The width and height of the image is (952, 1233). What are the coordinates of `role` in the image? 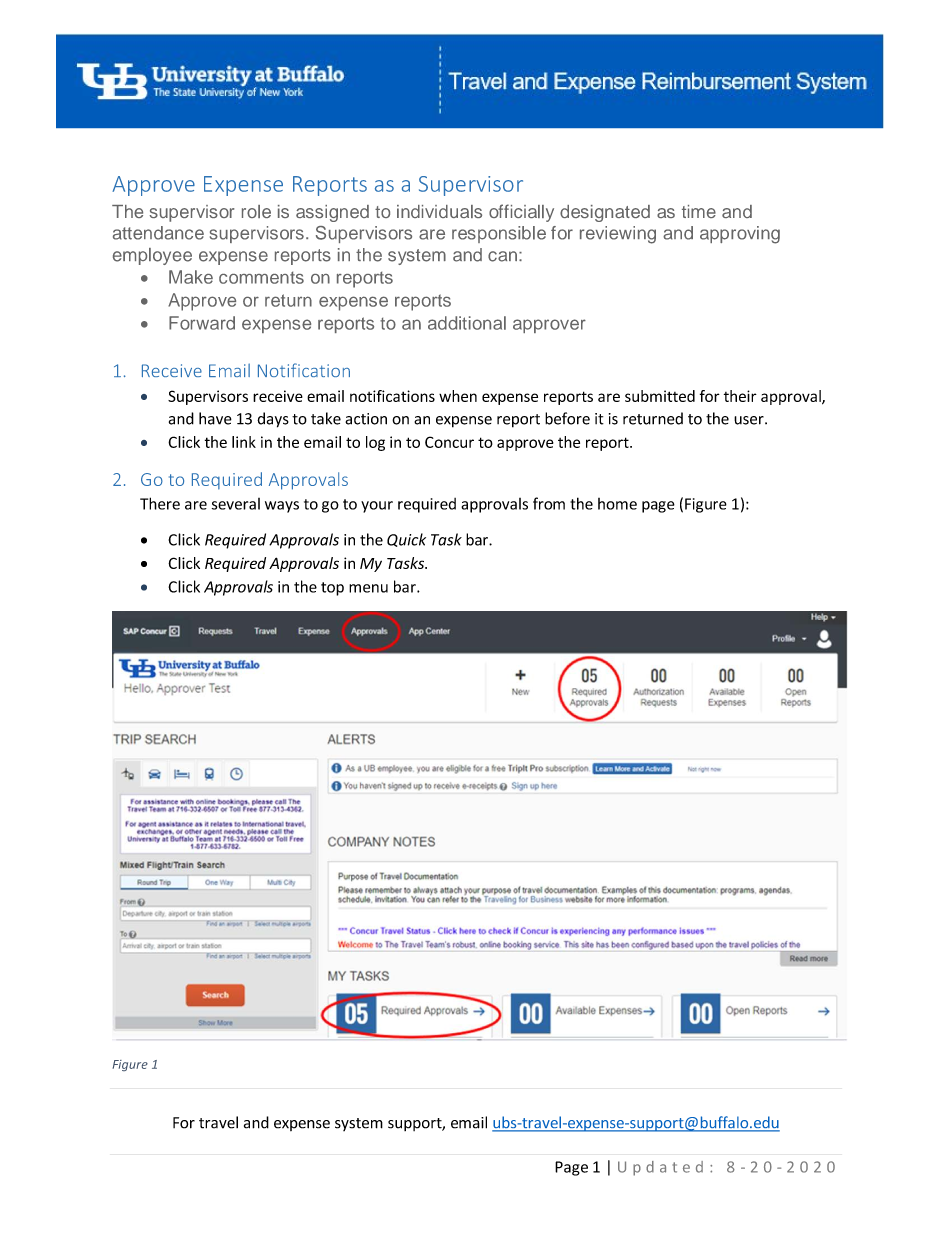 It's located at (256, 211).
